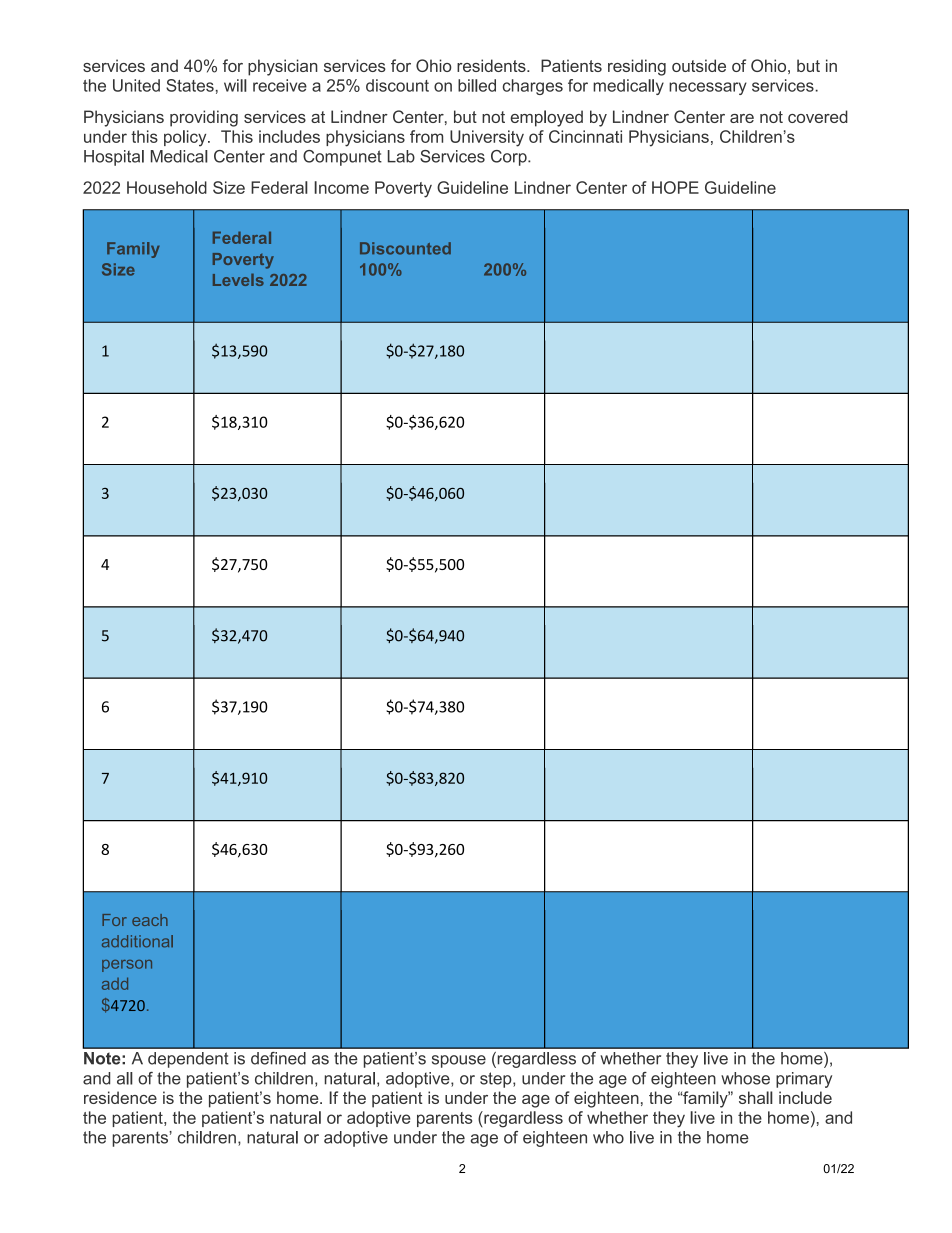  I want to click on necessary, so click(708, 88).
